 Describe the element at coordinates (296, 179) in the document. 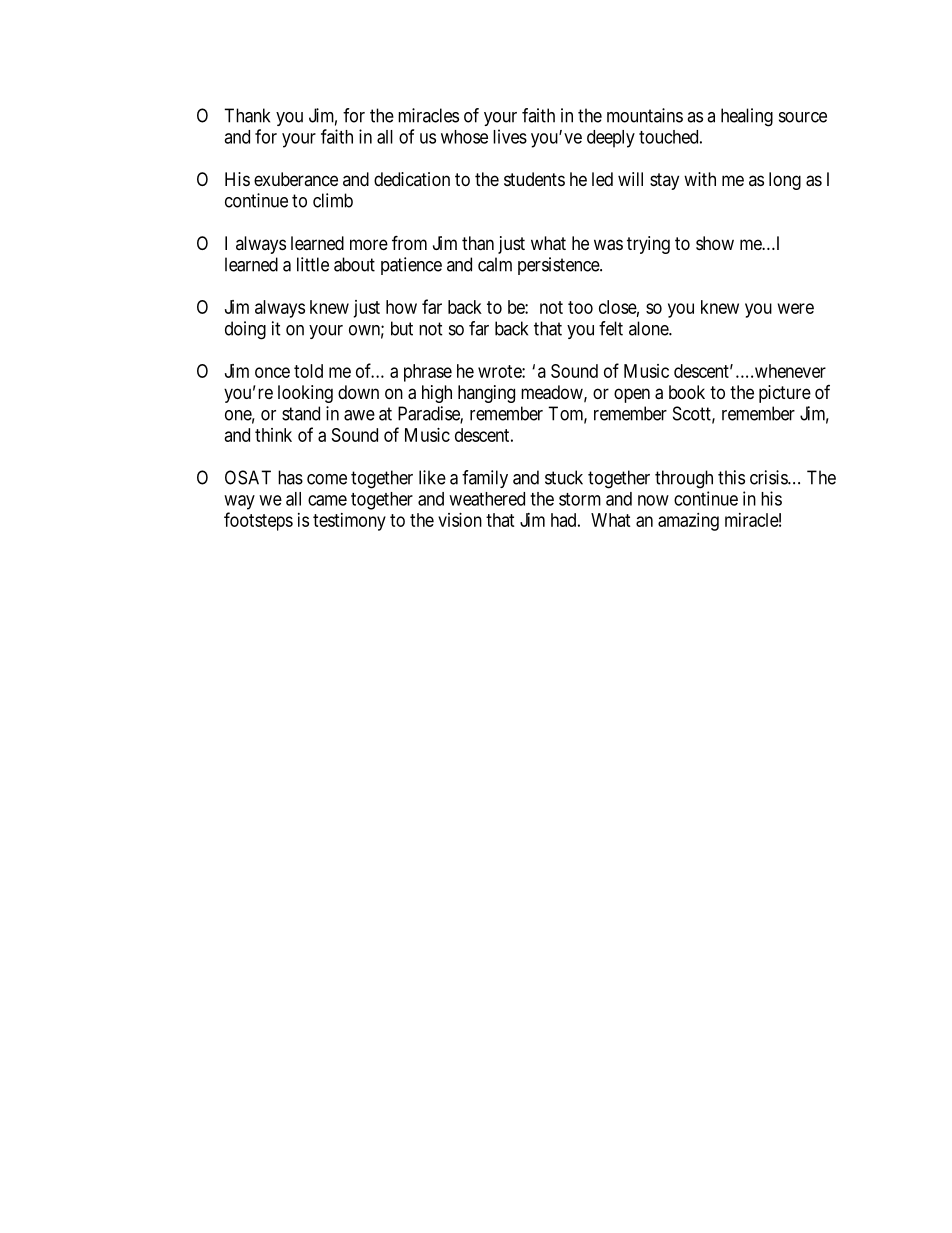

I see `exuberance` at that location.
